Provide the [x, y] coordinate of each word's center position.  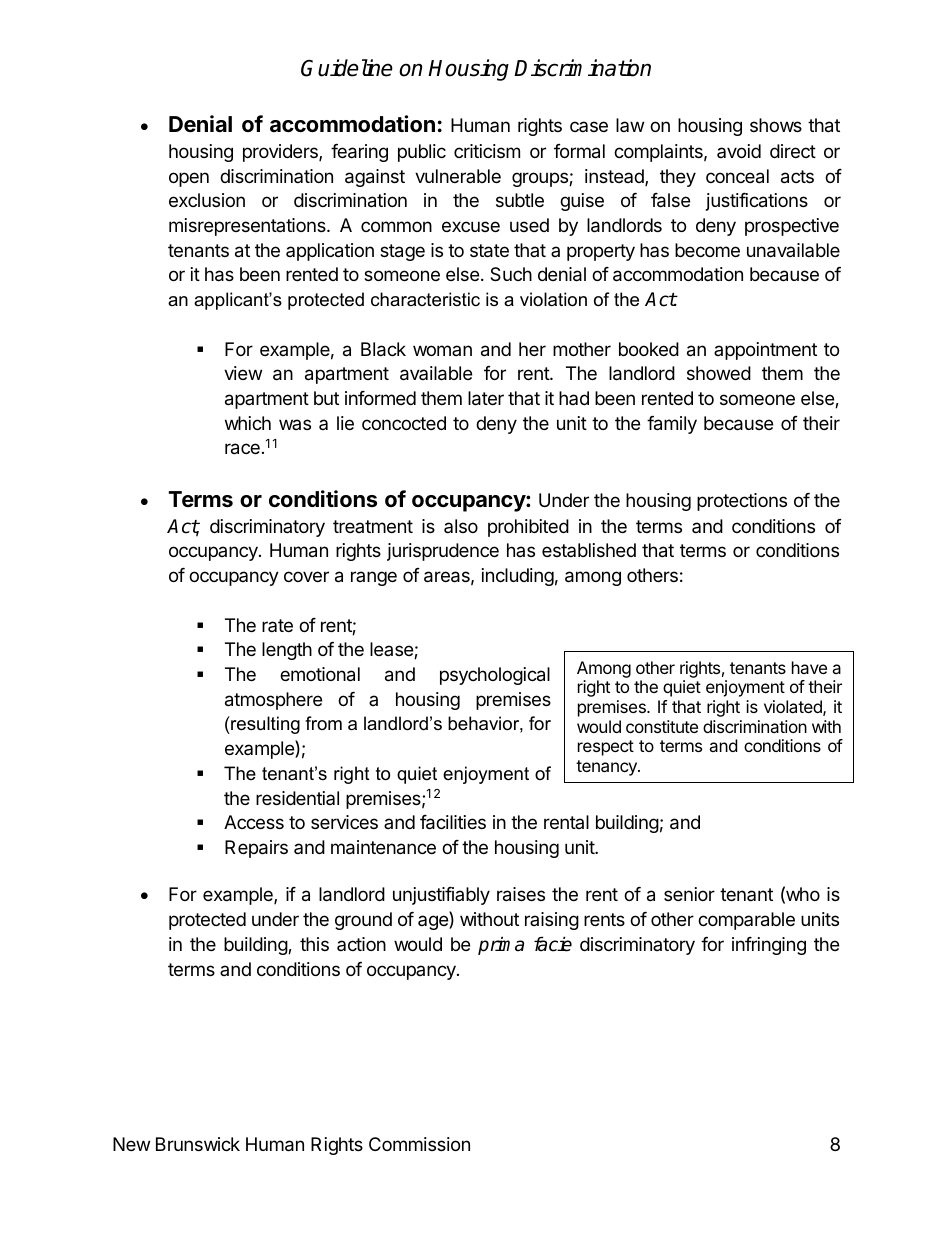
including [518, 577]
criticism [487, 151]
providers [281, 153]
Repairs [256, 849]
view [243, 373]
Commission [419, 1144]
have [809, 667]
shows [776, 125]
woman [442, 350]
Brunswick [198, 1144]
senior [689, 894]
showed [719, 373]
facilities [453, 822]
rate [277, 625]
